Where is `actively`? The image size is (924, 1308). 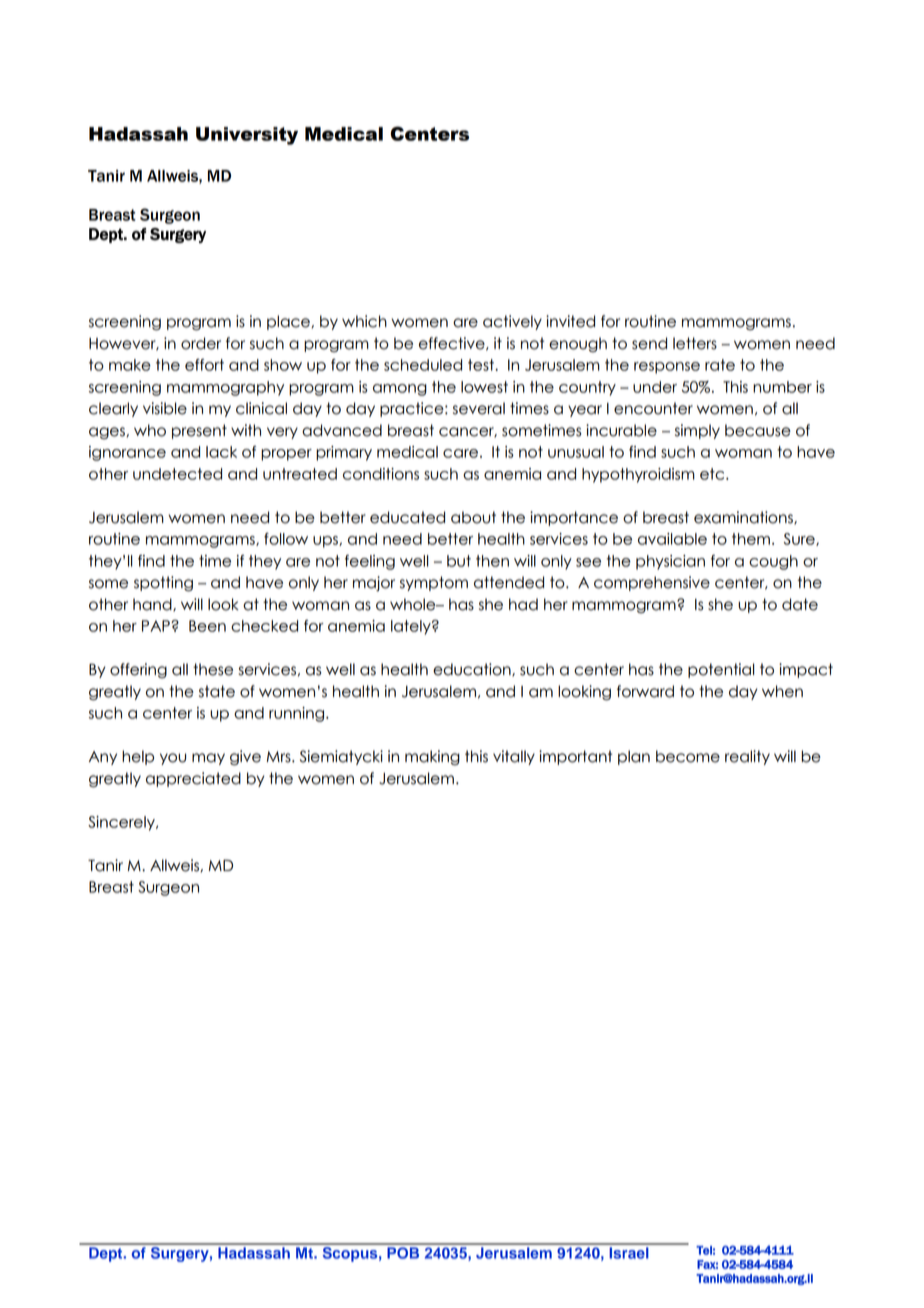
actively is located at coordinates (512, 322).
